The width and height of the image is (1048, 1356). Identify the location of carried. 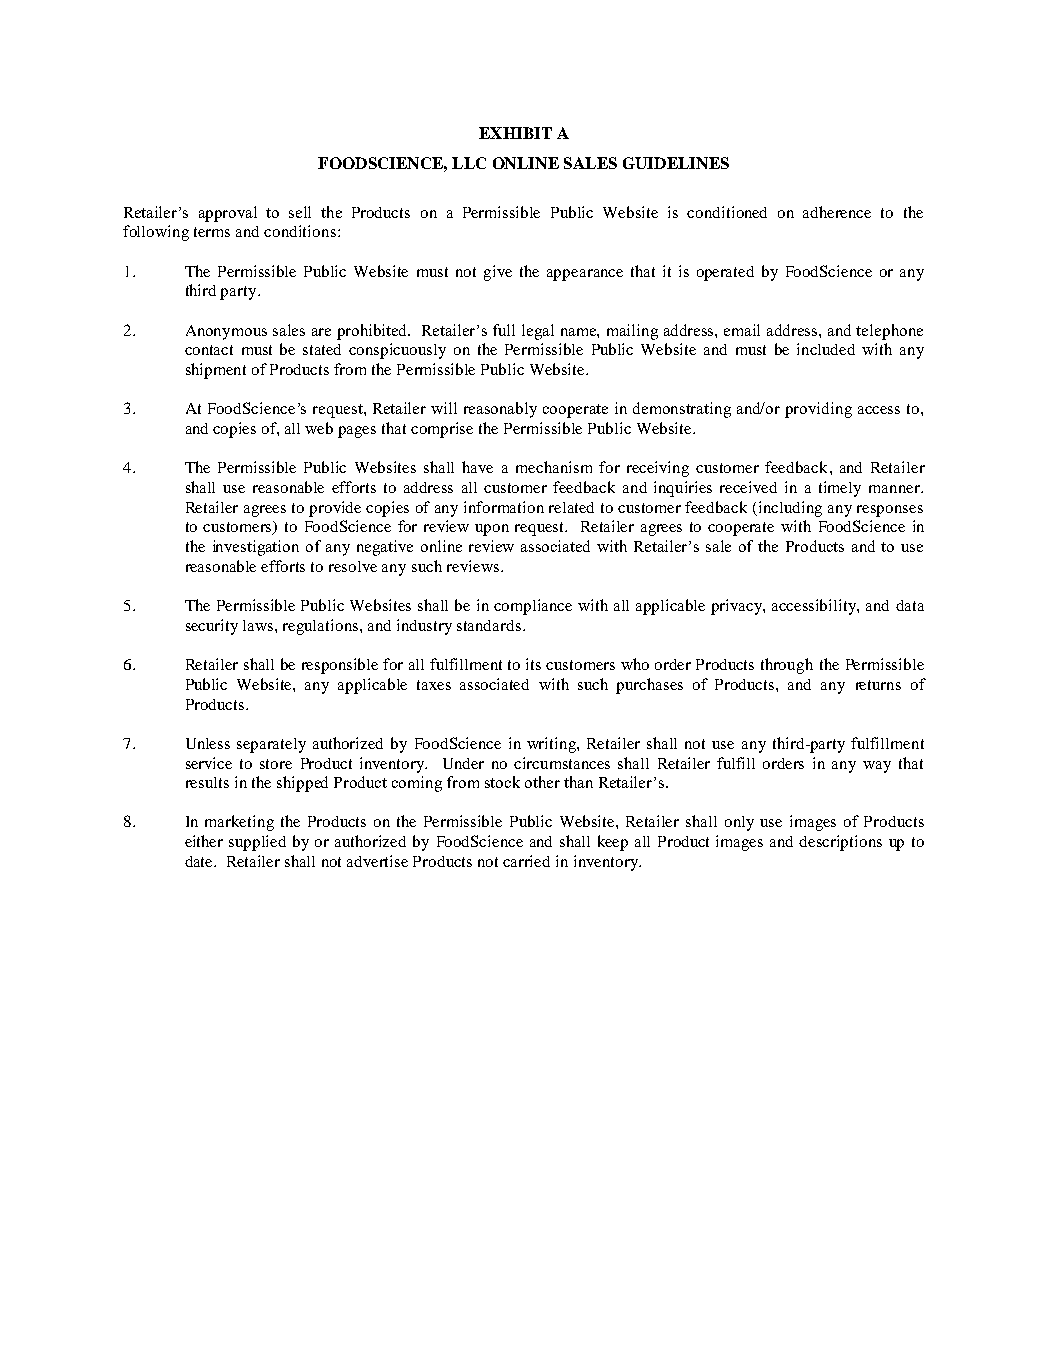
(526, 861).
